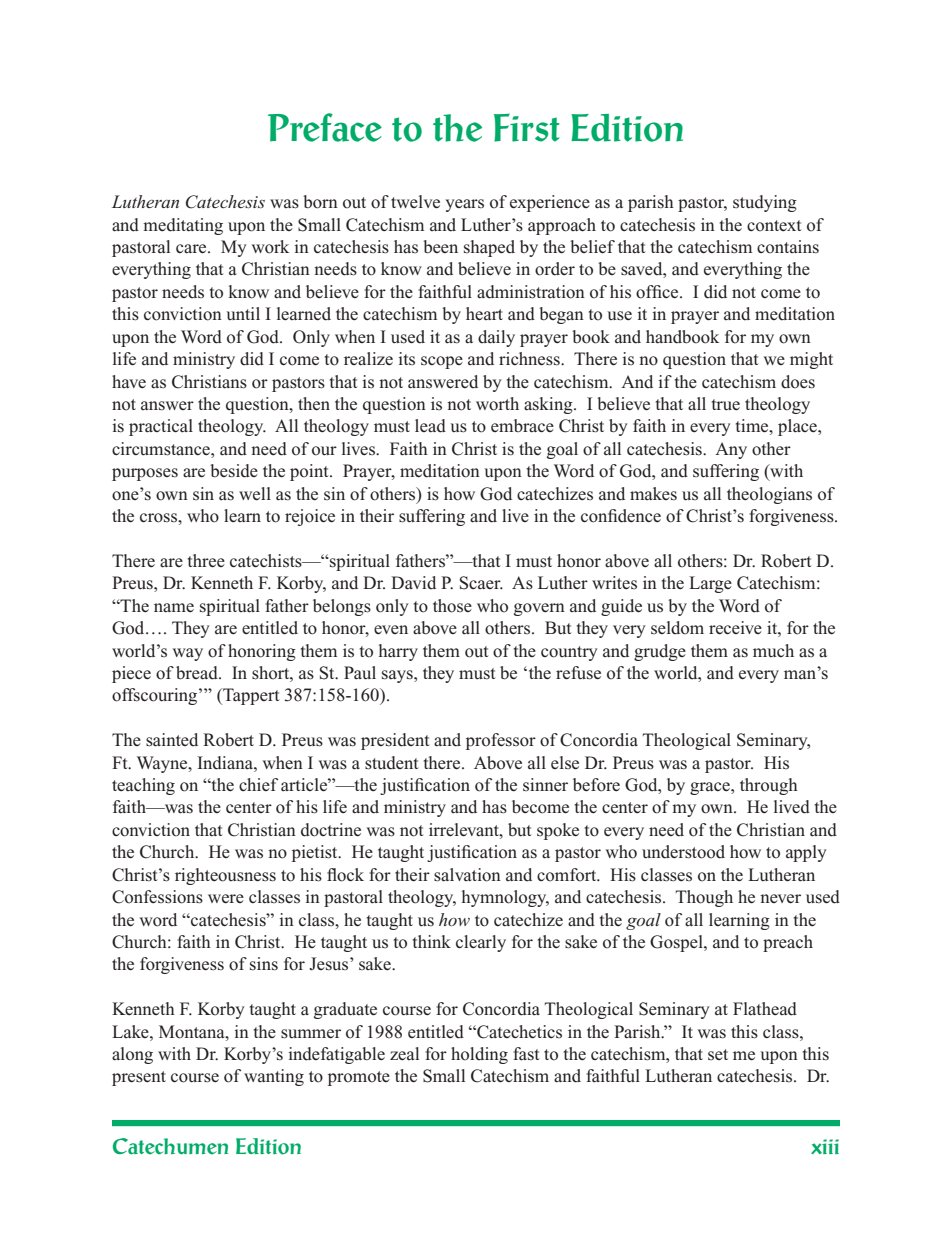 This screenshot has height=1233, width=952. What do you see at coordinates (413, 583) in the screenshot?
I see `David` at bounding box center [413, 583].
